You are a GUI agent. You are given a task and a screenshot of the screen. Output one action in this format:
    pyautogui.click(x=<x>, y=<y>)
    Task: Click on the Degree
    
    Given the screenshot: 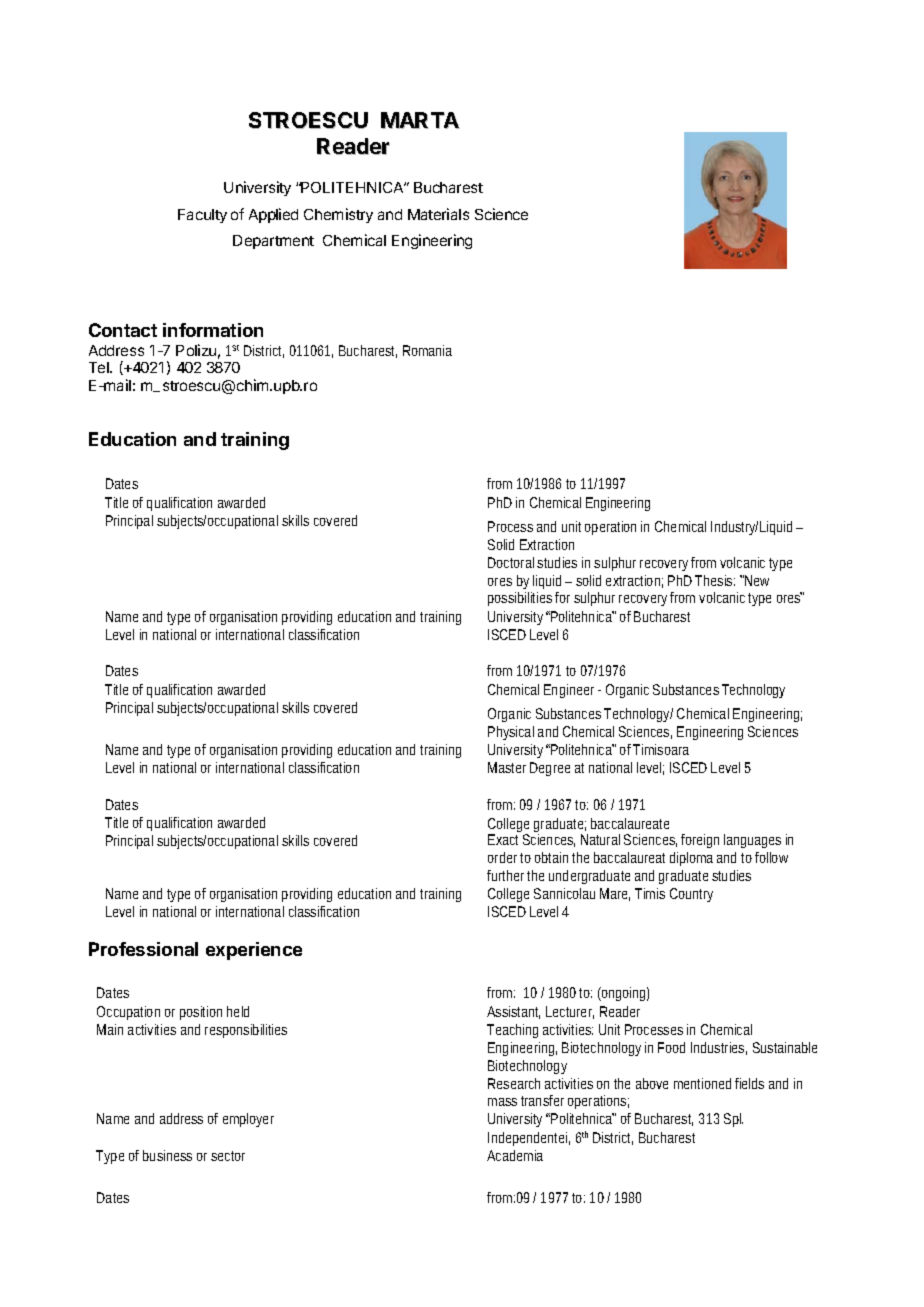 What is the action you would take?
    pyautogui.click(x=550, y=769)
